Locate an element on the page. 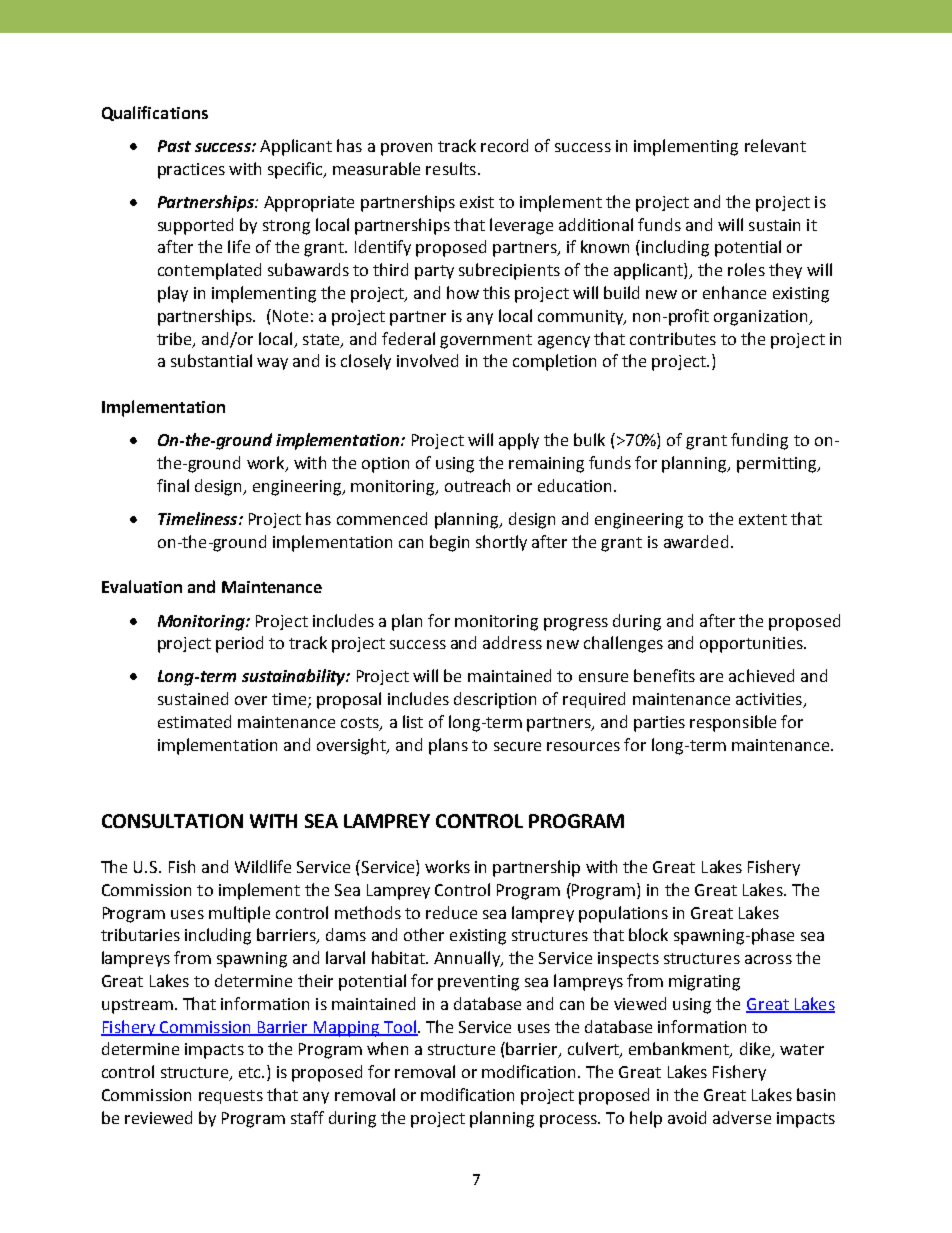 This image has height=1233, width=952. address is located at coordinates (512, 642).
